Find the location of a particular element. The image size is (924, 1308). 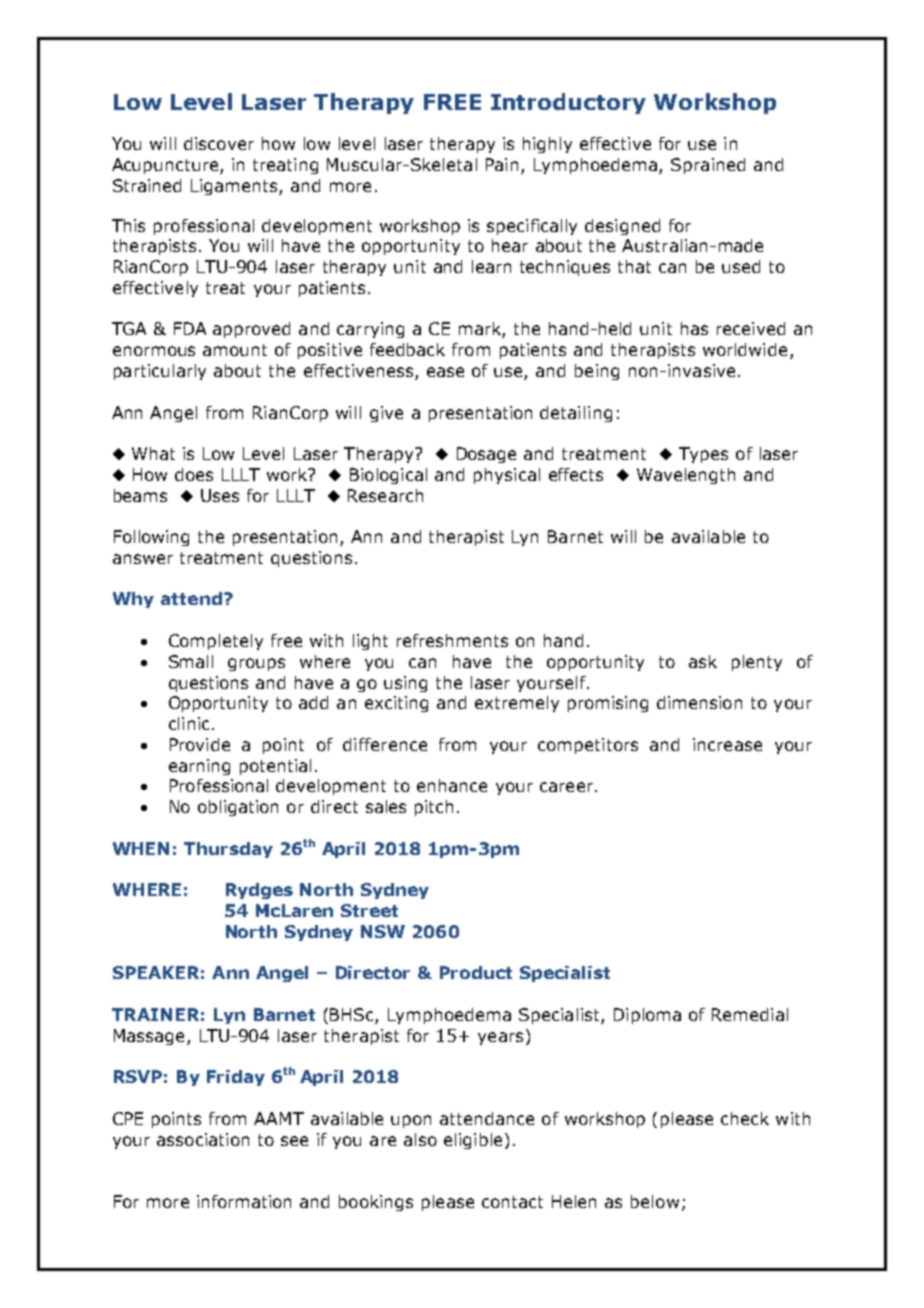

does is located at coordinates (194, 474).
